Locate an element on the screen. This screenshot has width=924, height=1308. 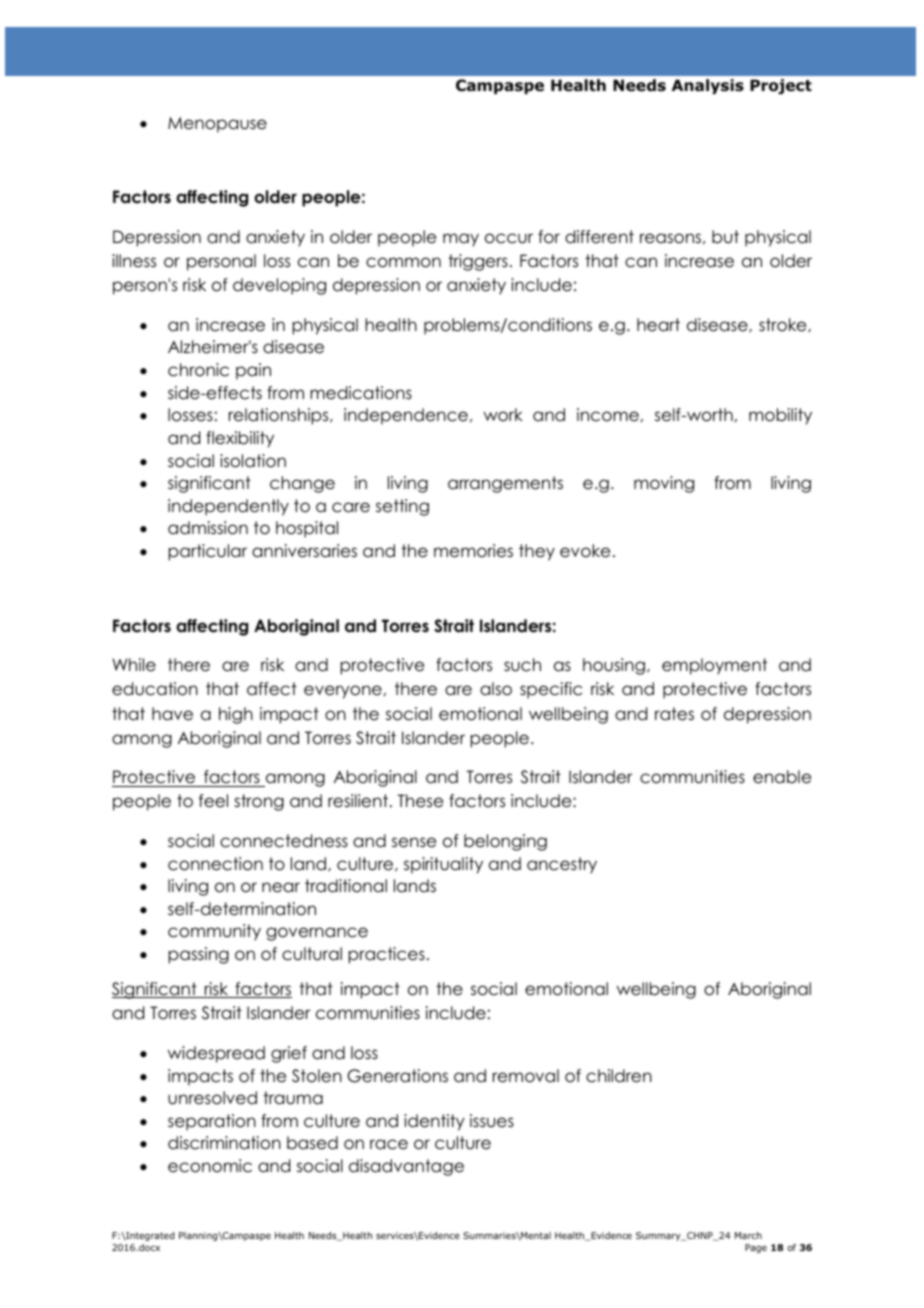
moving is located at coordinates (664, 484).
